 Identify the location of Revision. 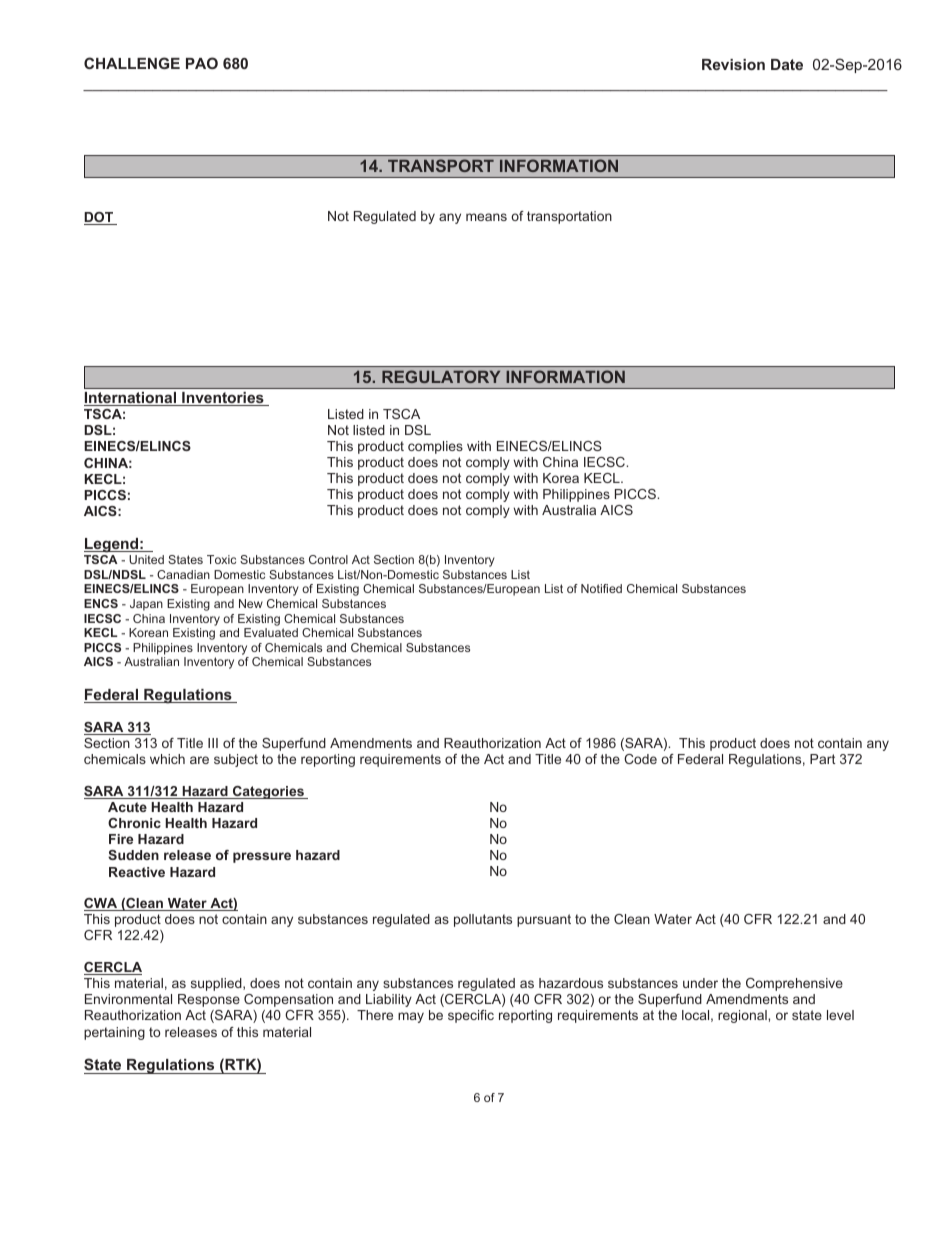
(733, 64).
